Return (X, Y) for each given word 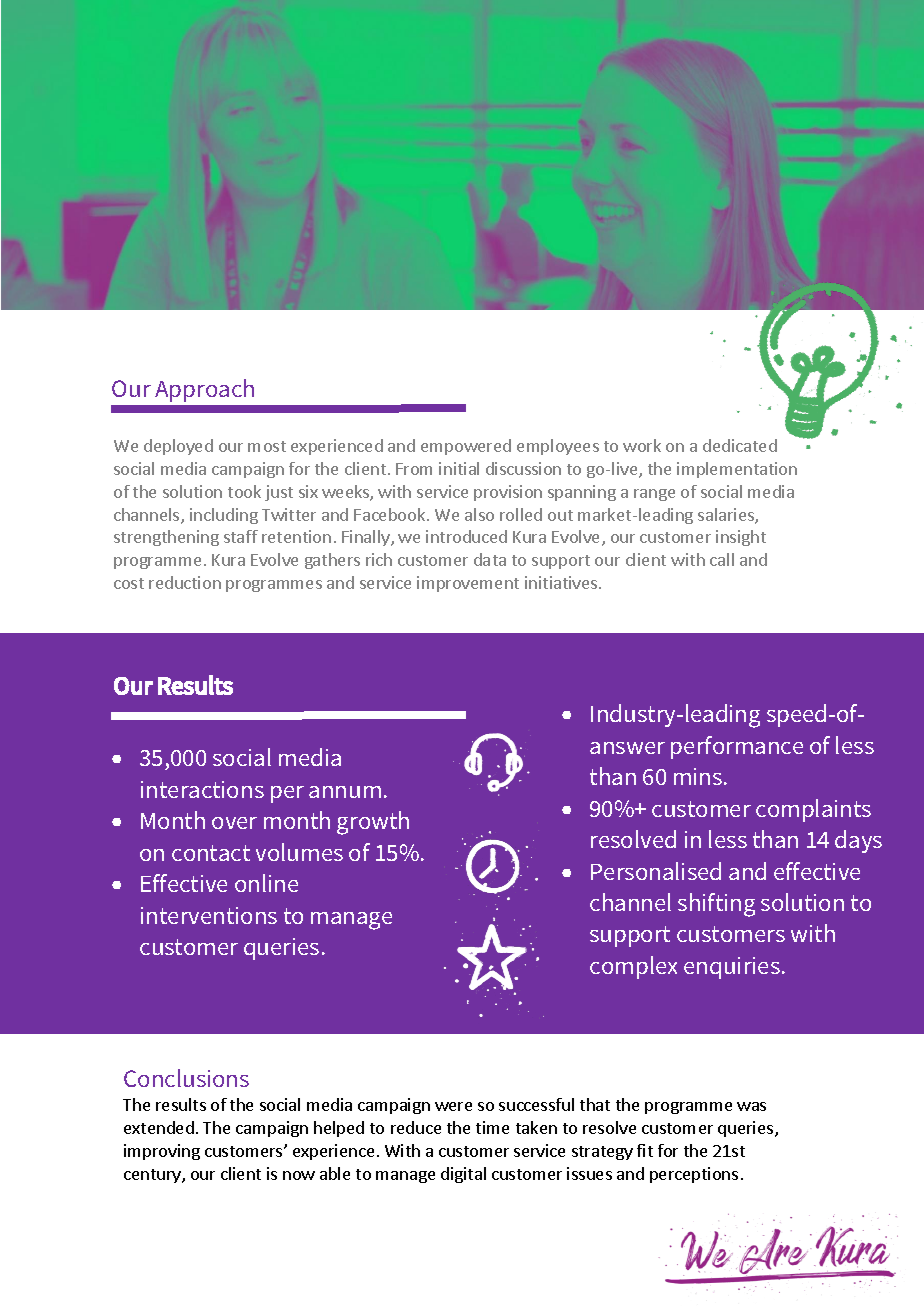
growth (373, 823)
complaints (813, 810)
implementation (737, 470)
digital (463, 1175)
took (244, 491)
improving (162, 1152)
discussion (523, 468)
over (234, 823)
